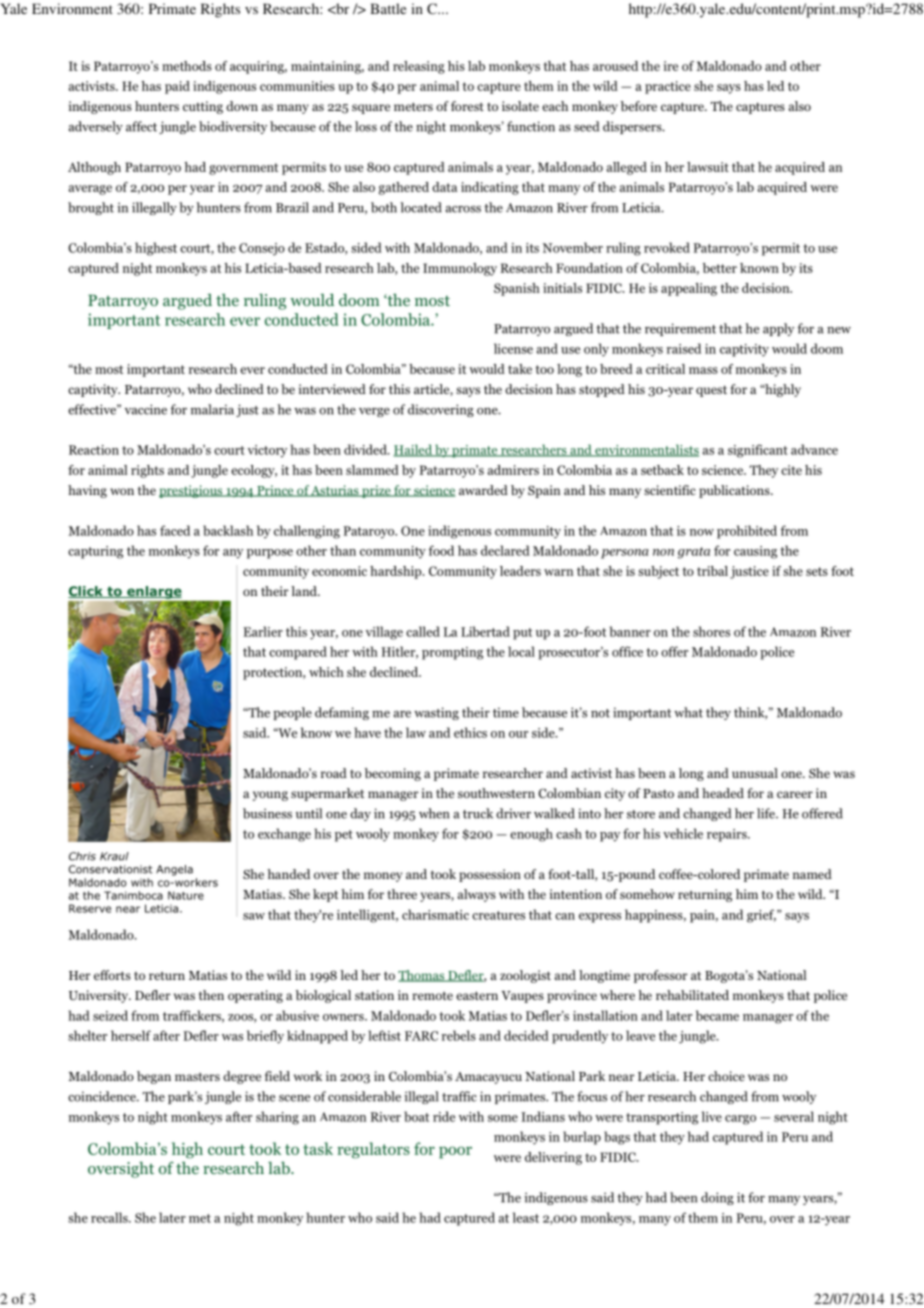  What do you see at coordinates (711, 631) in the page?
I see `shores` at bounding box center [711, 631].
